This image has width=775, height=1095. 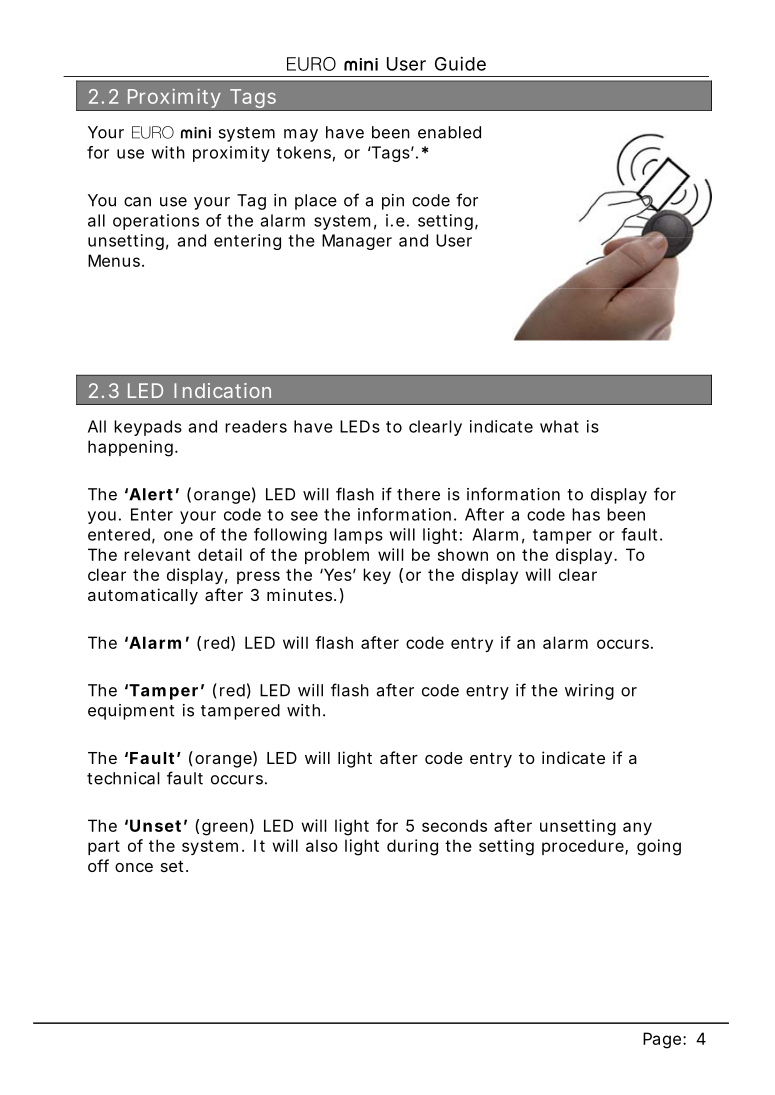 I want to click on Menus, so click(x=115, y=260).
